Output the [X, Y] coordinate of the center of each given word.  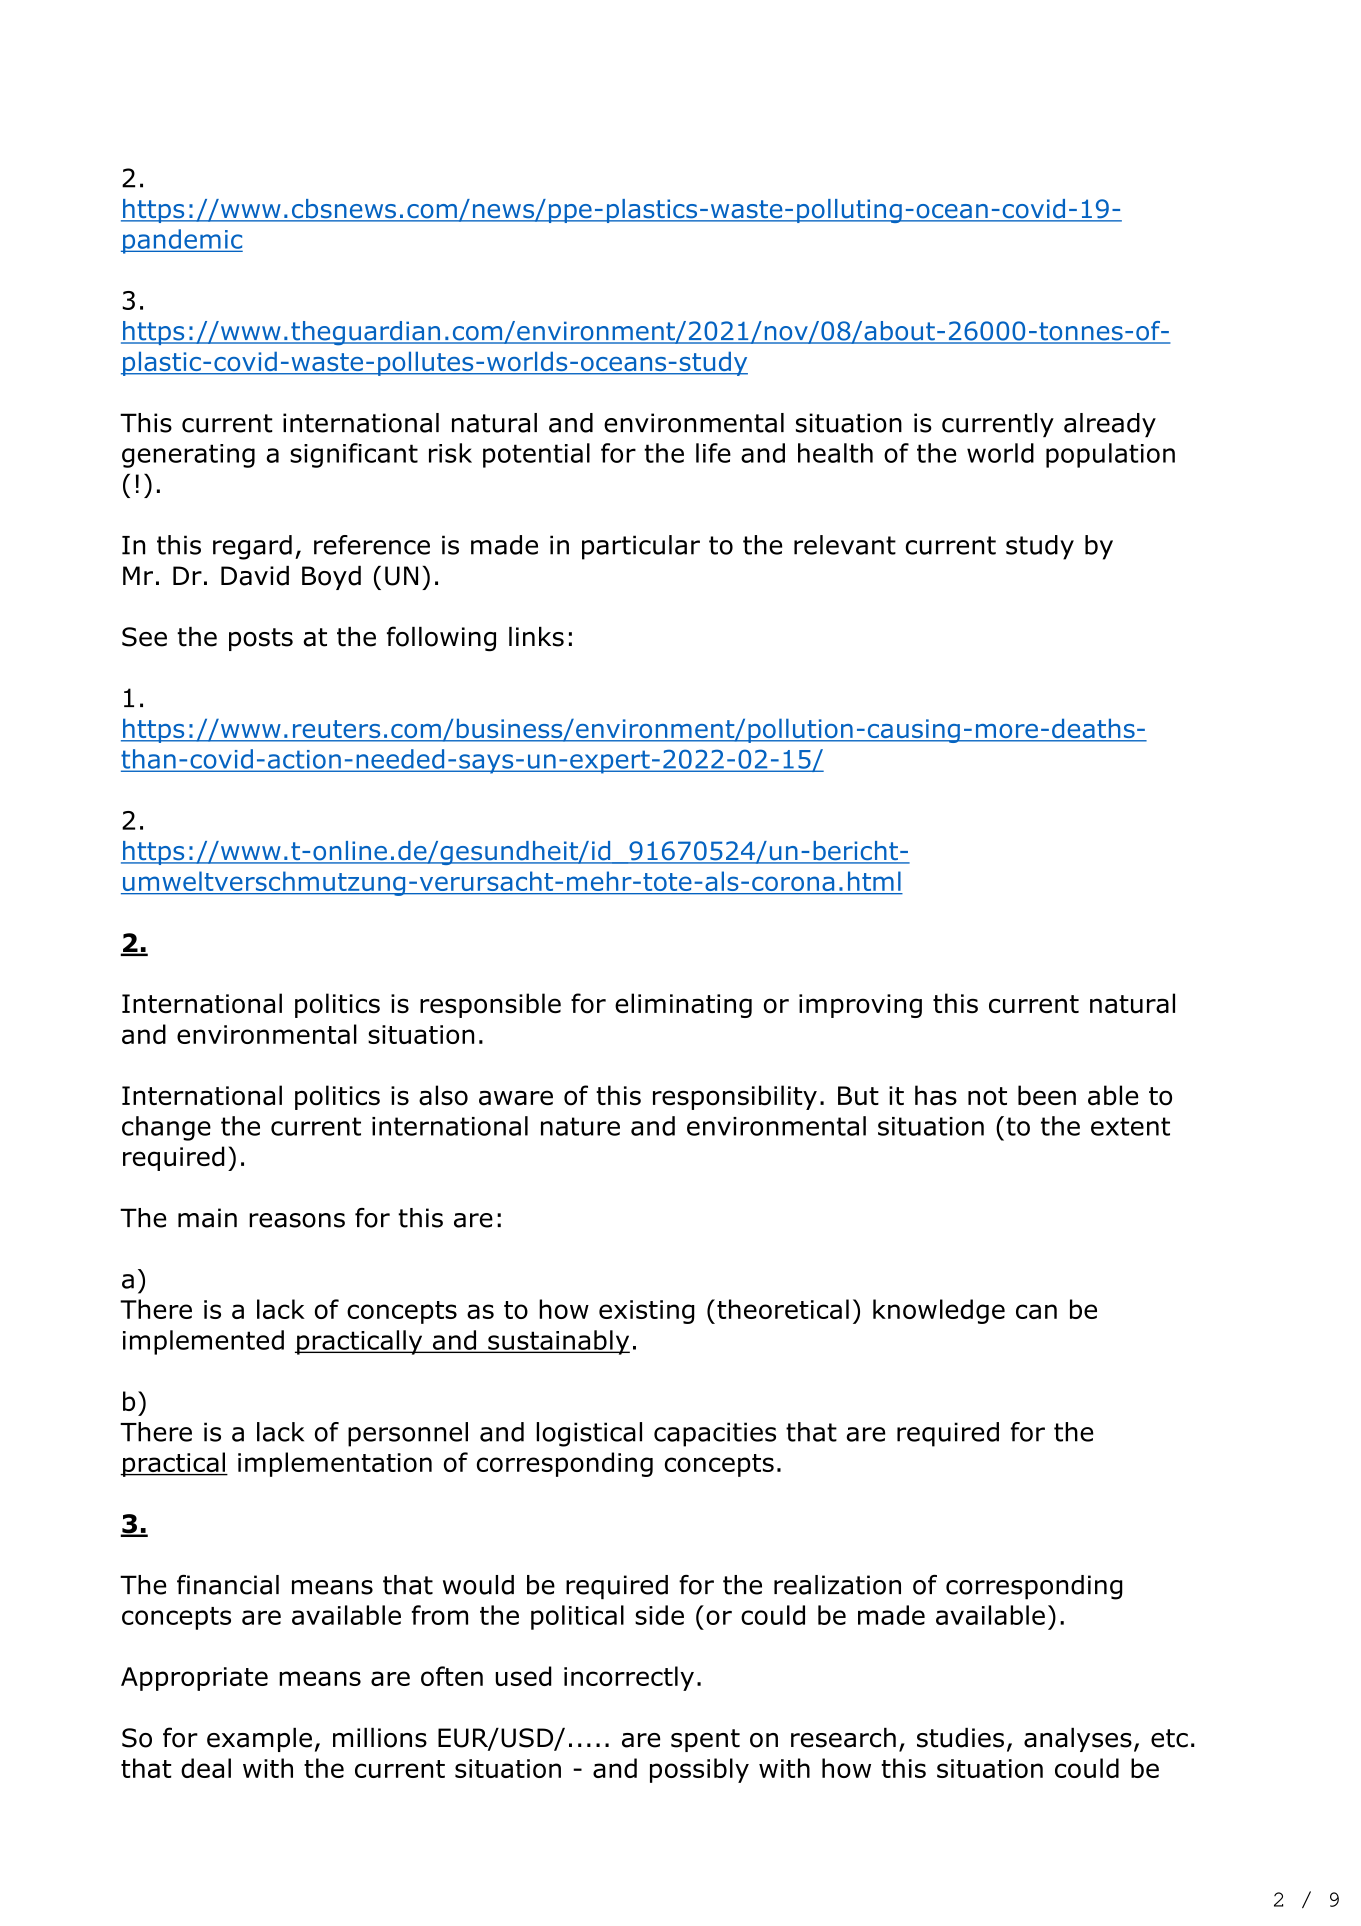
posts [261, 639]
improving [860, 1006]
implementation [335, 1464]
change [166, 1128]
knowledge [939, 1311]
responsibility [735, 1097]
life [713, 453]
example [259, 1740]
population [1110, 455]
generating [188, 456]
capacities [715, 1434]
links [536, 637]
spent [705, 1740]
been [1047, 1095]
